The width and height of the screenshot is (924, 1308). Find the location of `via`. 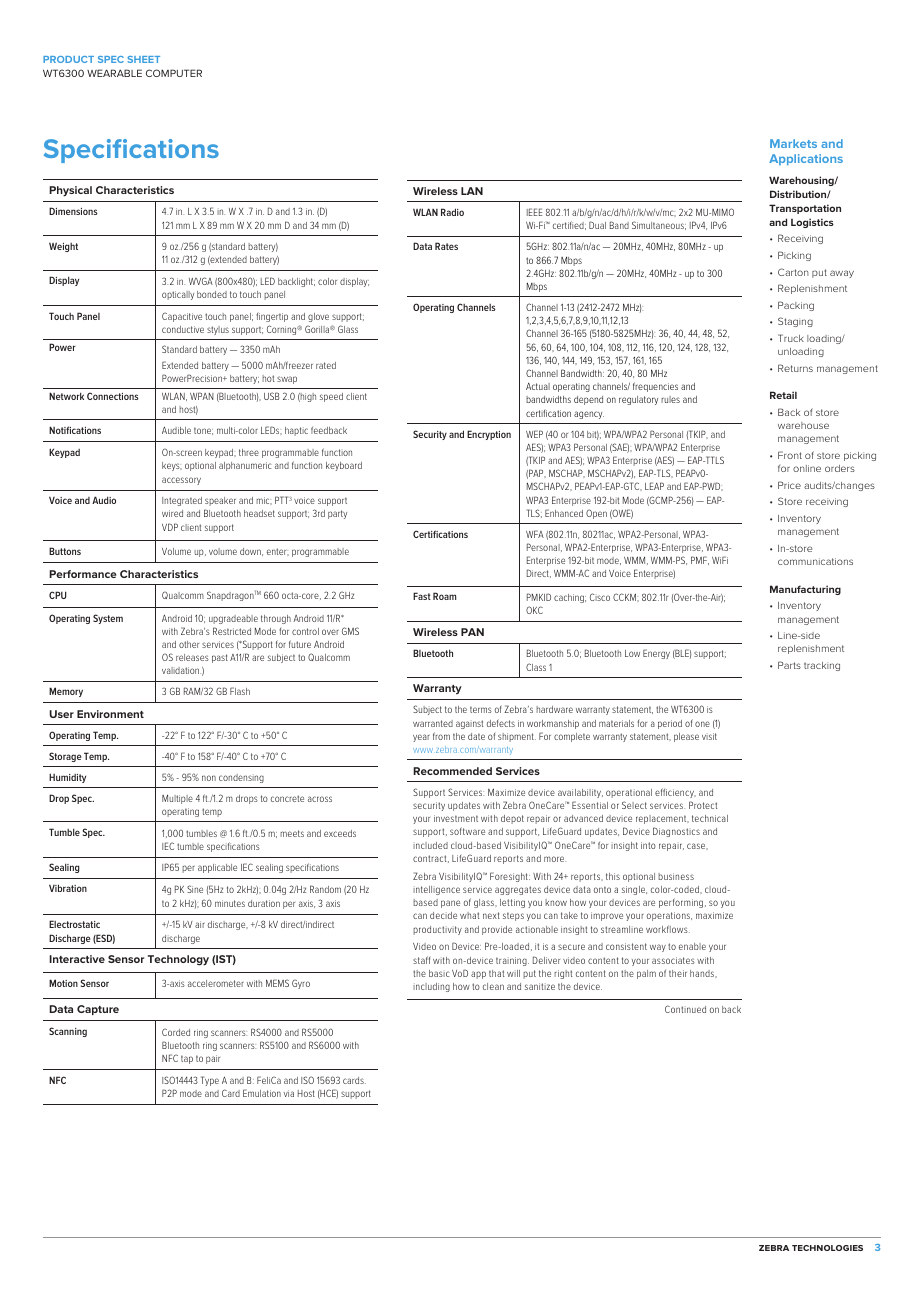

via is located at coordinates (289, 1093).
